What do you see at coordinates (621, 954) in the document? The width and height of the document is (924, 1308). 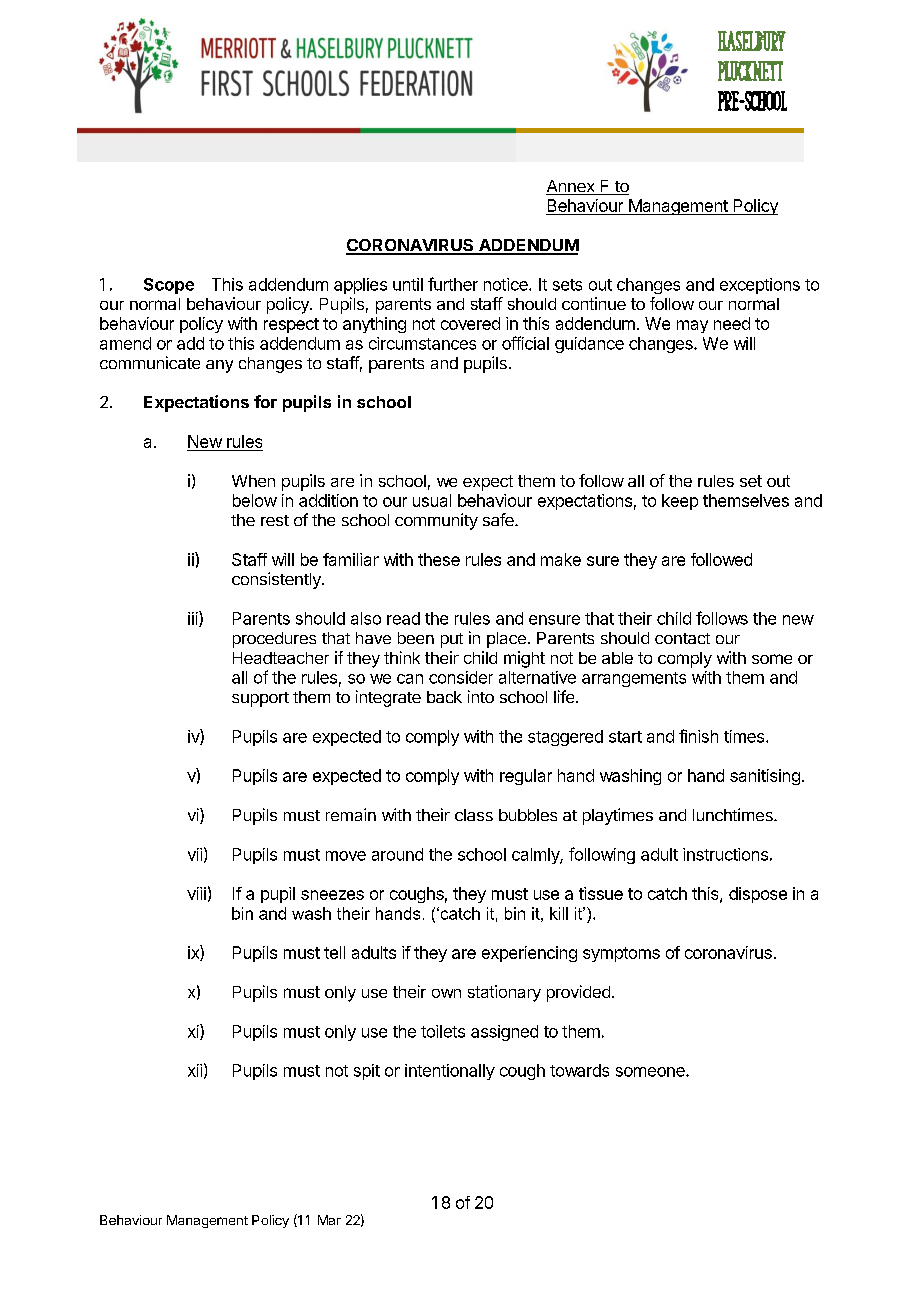 I see `symptoms` at bounding box center [621, 954].
